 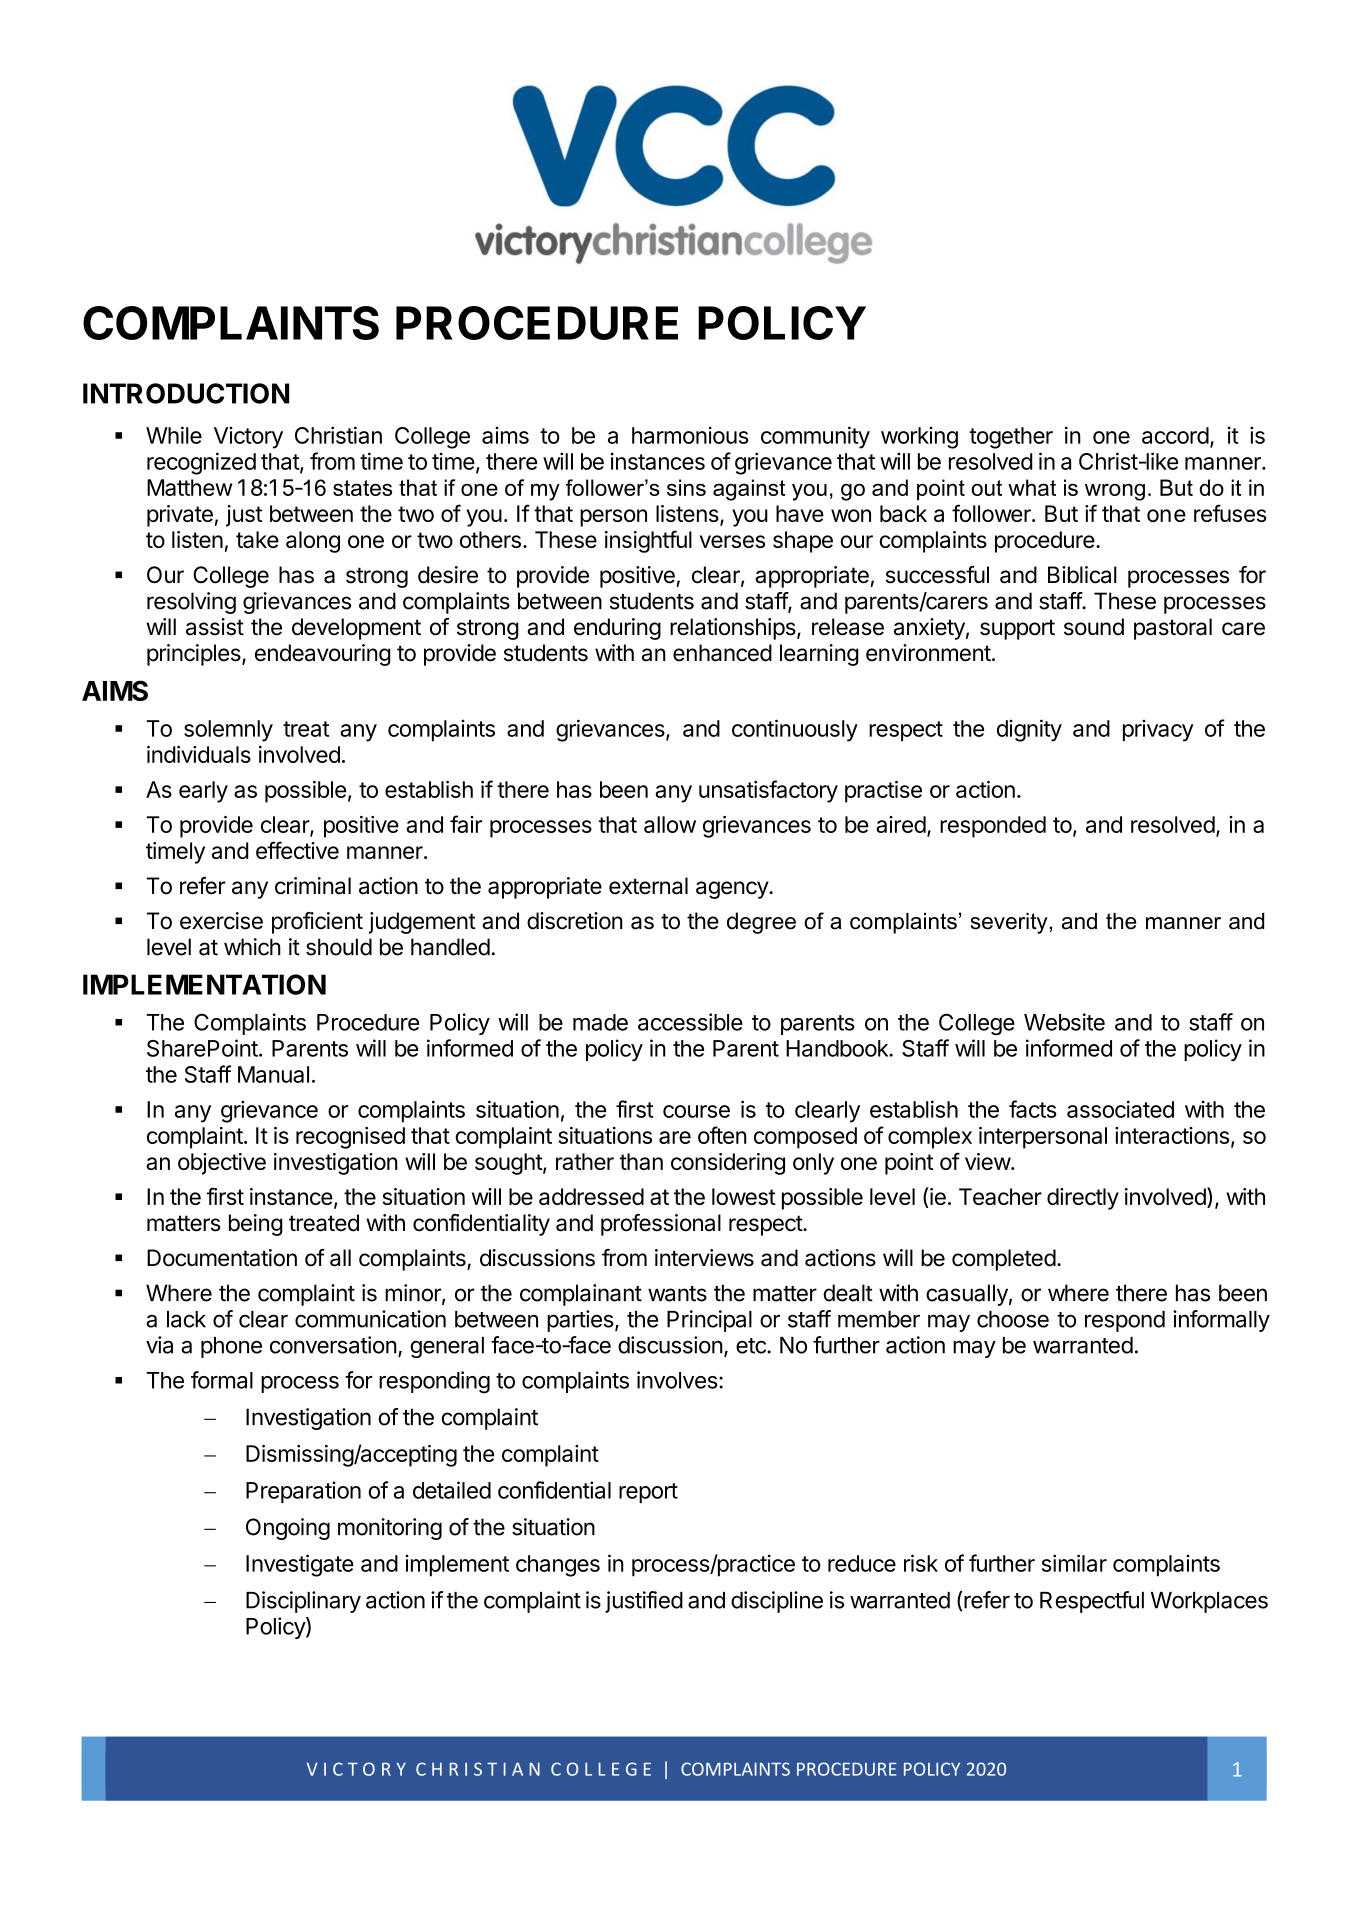 What do you see at coordinates (677, 1294) in the screenshot?
I see `wants` at bounding box center [677, 1294].
